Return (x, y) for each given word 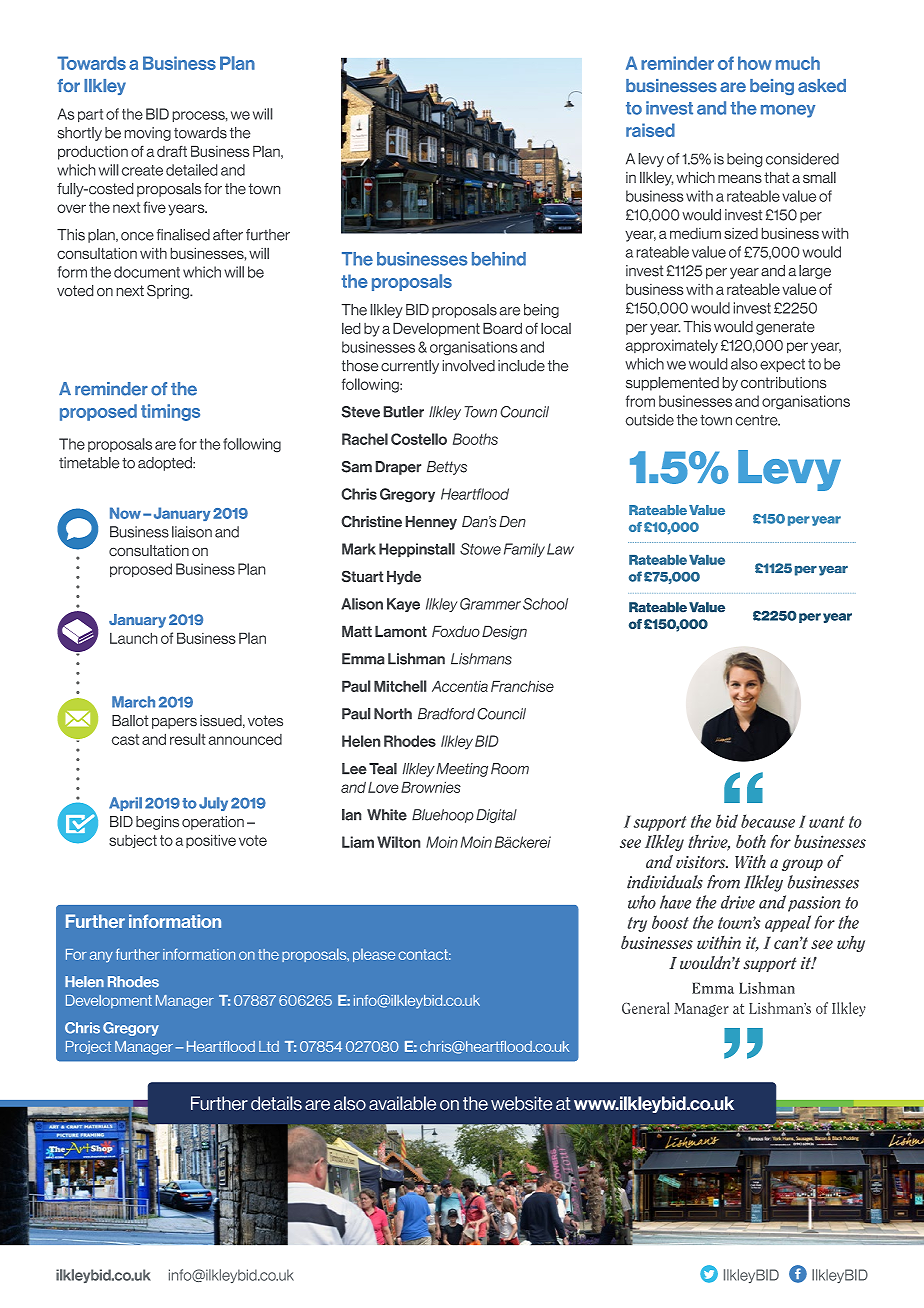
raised (650, 130)
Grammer (490, 604)
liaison (192, 532)
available (402, 1103)
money (788, 111)
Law (560, 549)
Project (88, 1047)
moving (148, 134)
